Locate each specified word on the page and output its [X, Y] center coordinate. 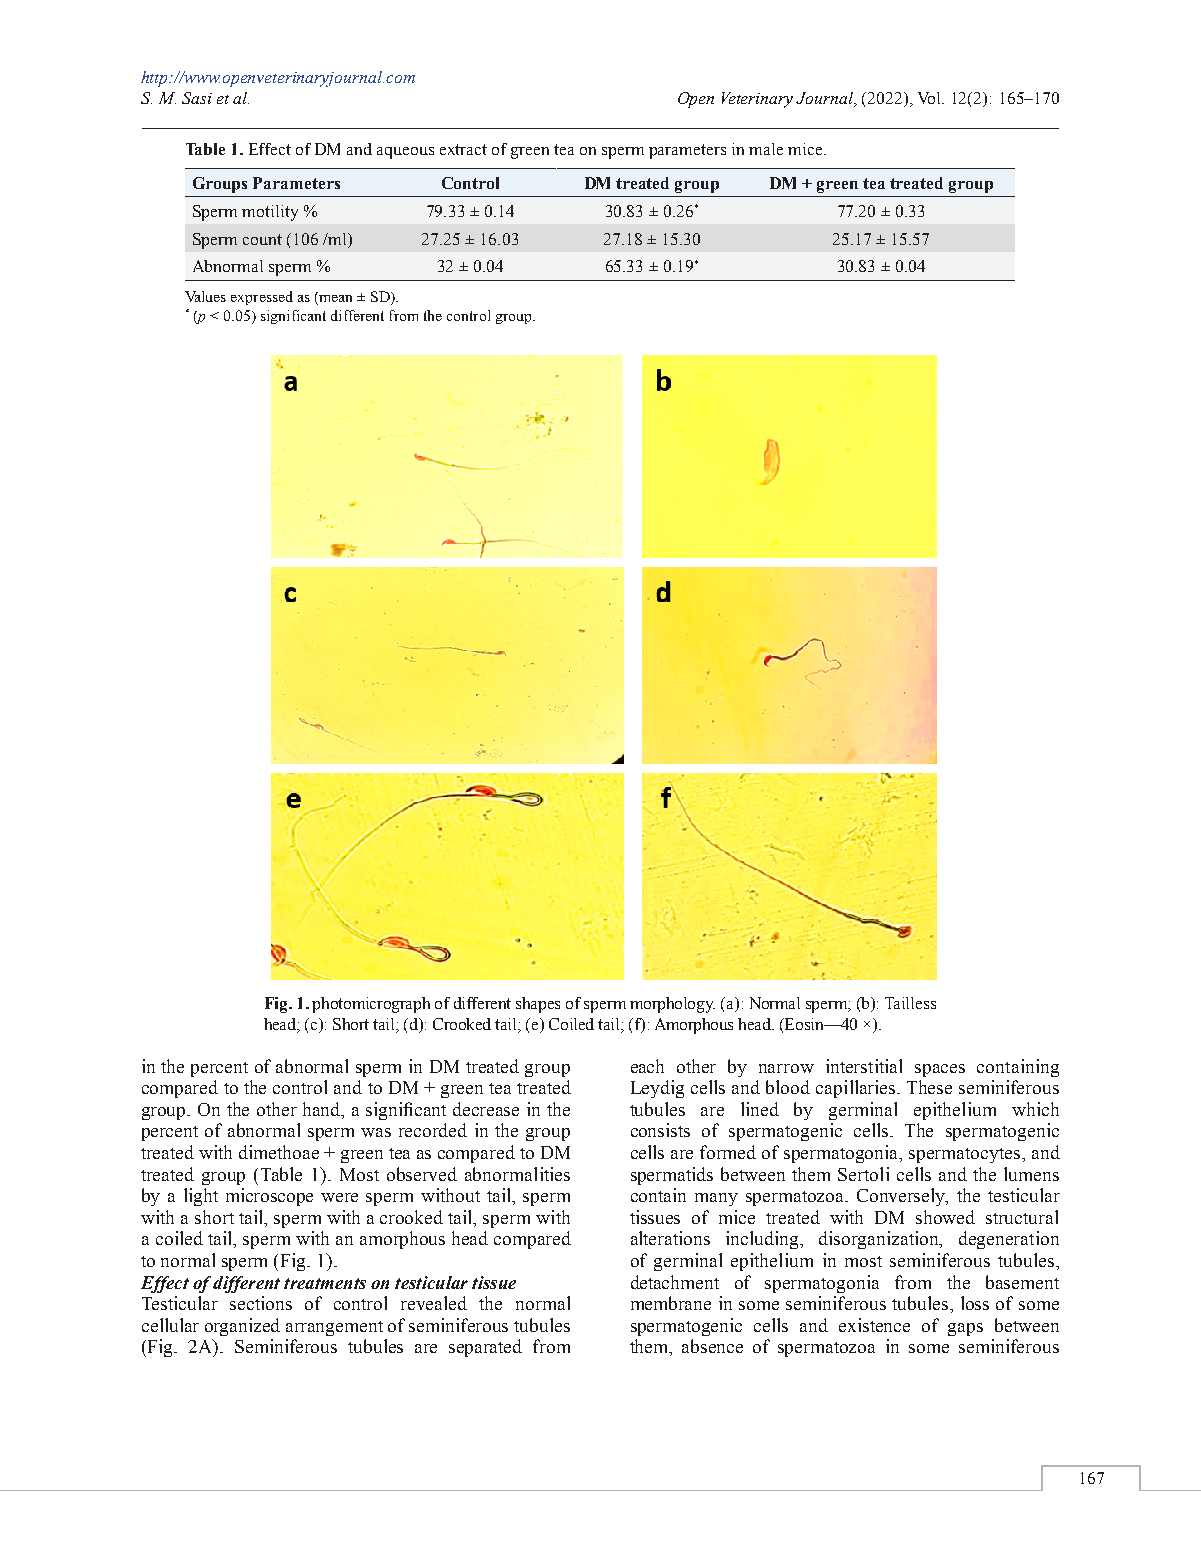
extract [463, 149]
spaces [940, 1070]
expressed [262, 298]
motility [270, 213]
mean [334, 297]
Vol [931, 98]
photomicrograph [371, 1005]
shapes [538, 1005]
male [766, 149]
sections [261, 1303]
